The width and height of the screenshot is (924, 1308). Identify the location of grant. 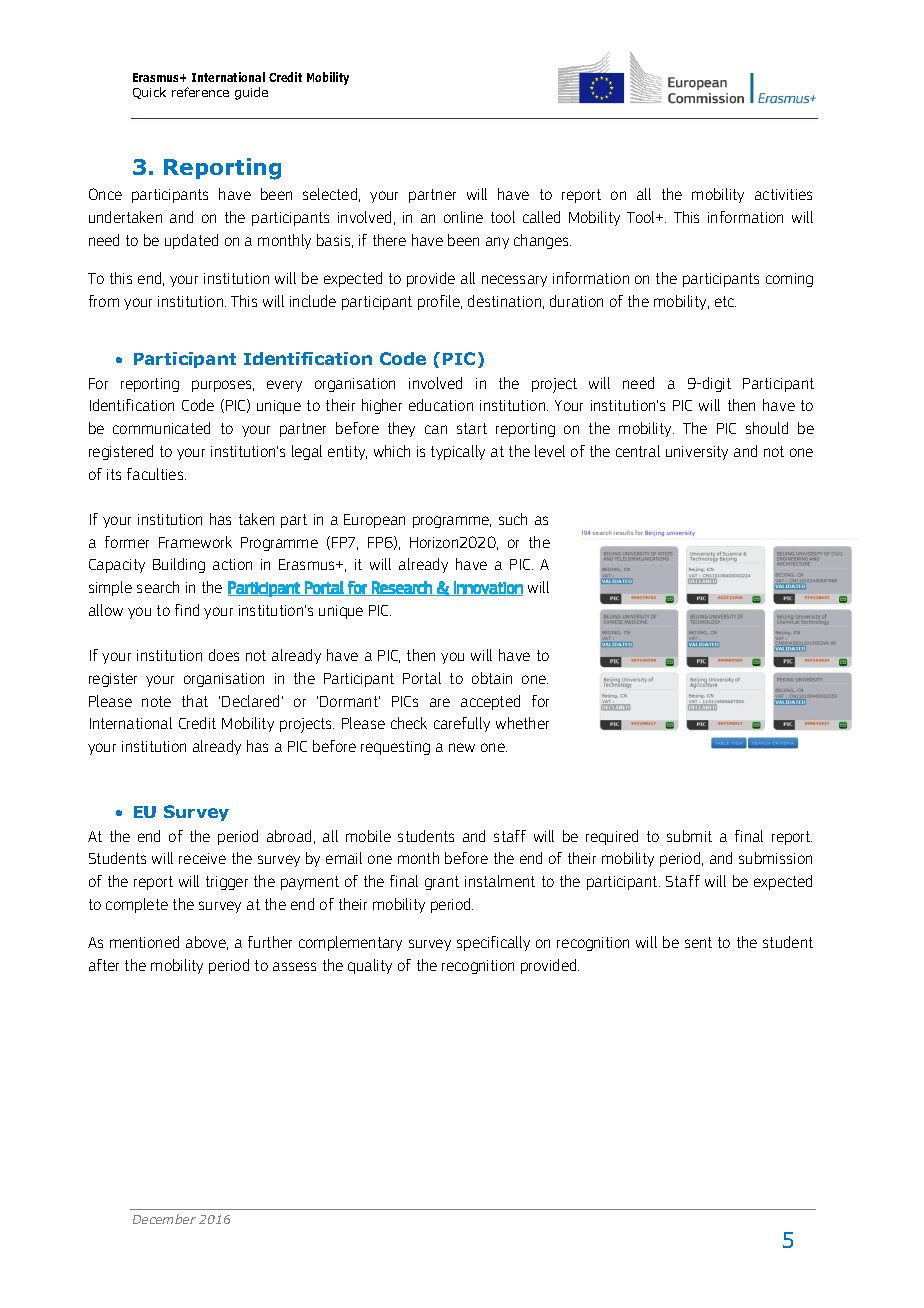
(442, 883).
